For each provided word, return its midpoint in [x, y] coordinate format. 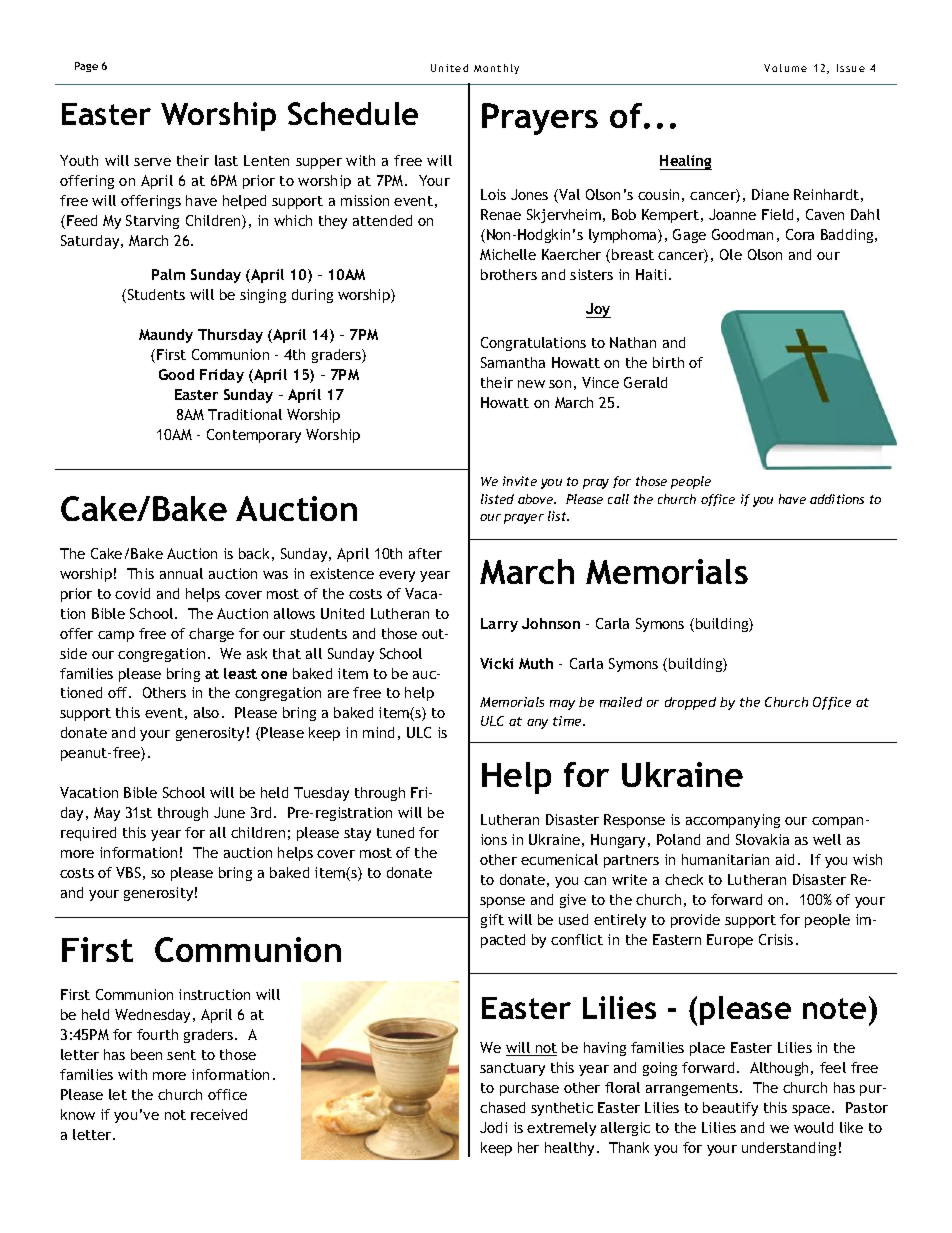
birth [668, 362]
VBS [128, 872]
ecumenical [559, 859]
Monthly [496, 69]
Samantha [513, 362]
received [219, 1114]
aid [785, 859]
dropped [690, 703]
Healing [686, 162]
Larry [499, 625]
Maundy [166, 336]
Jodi [493, 1127]
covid [132, 593]
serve [152, 162]
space [812, 1110]
